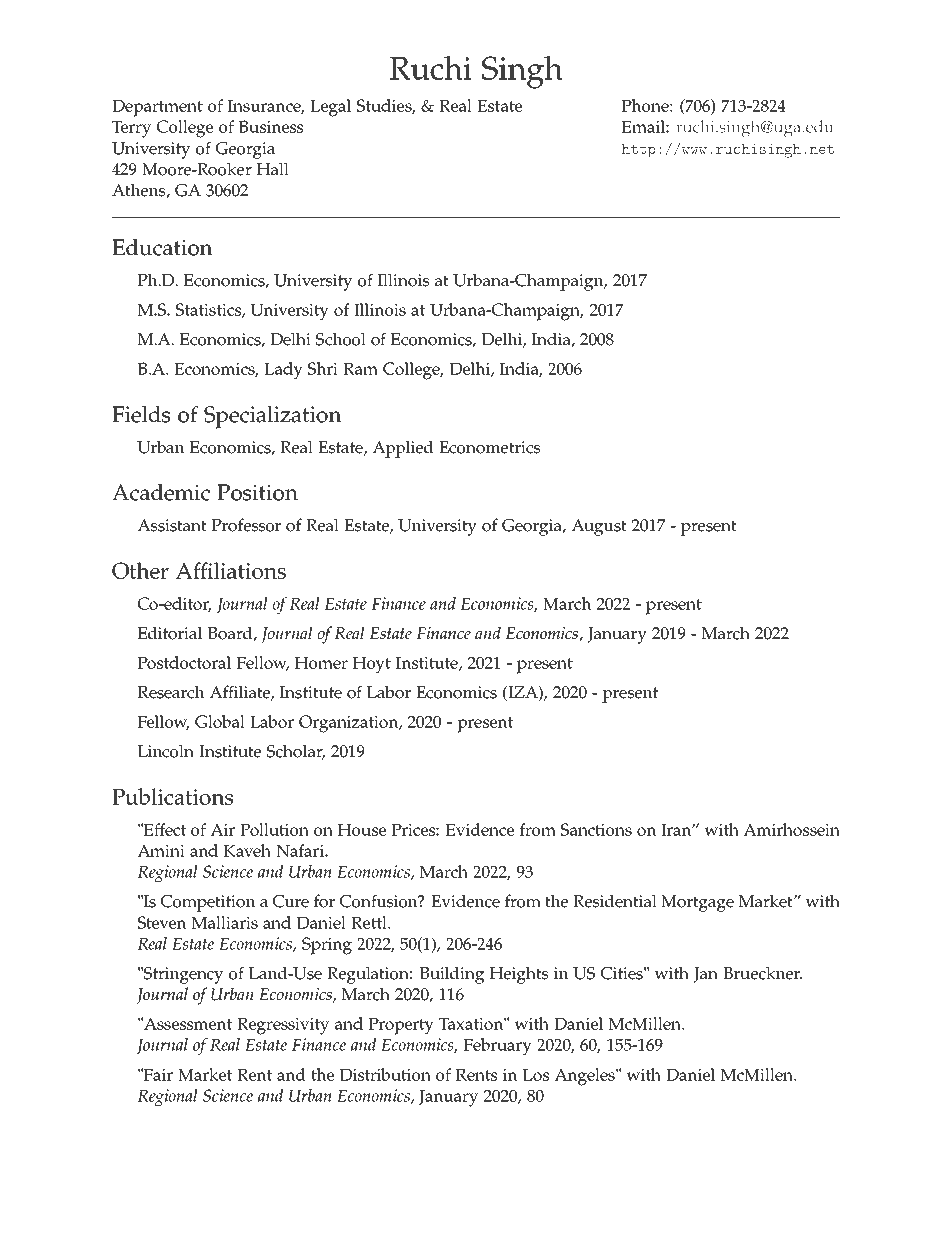 The width and height of the screenshot is (952, 1233). Describe the element at coordinates (536, 1075) in the screenshot. I see `Los` at that location.
